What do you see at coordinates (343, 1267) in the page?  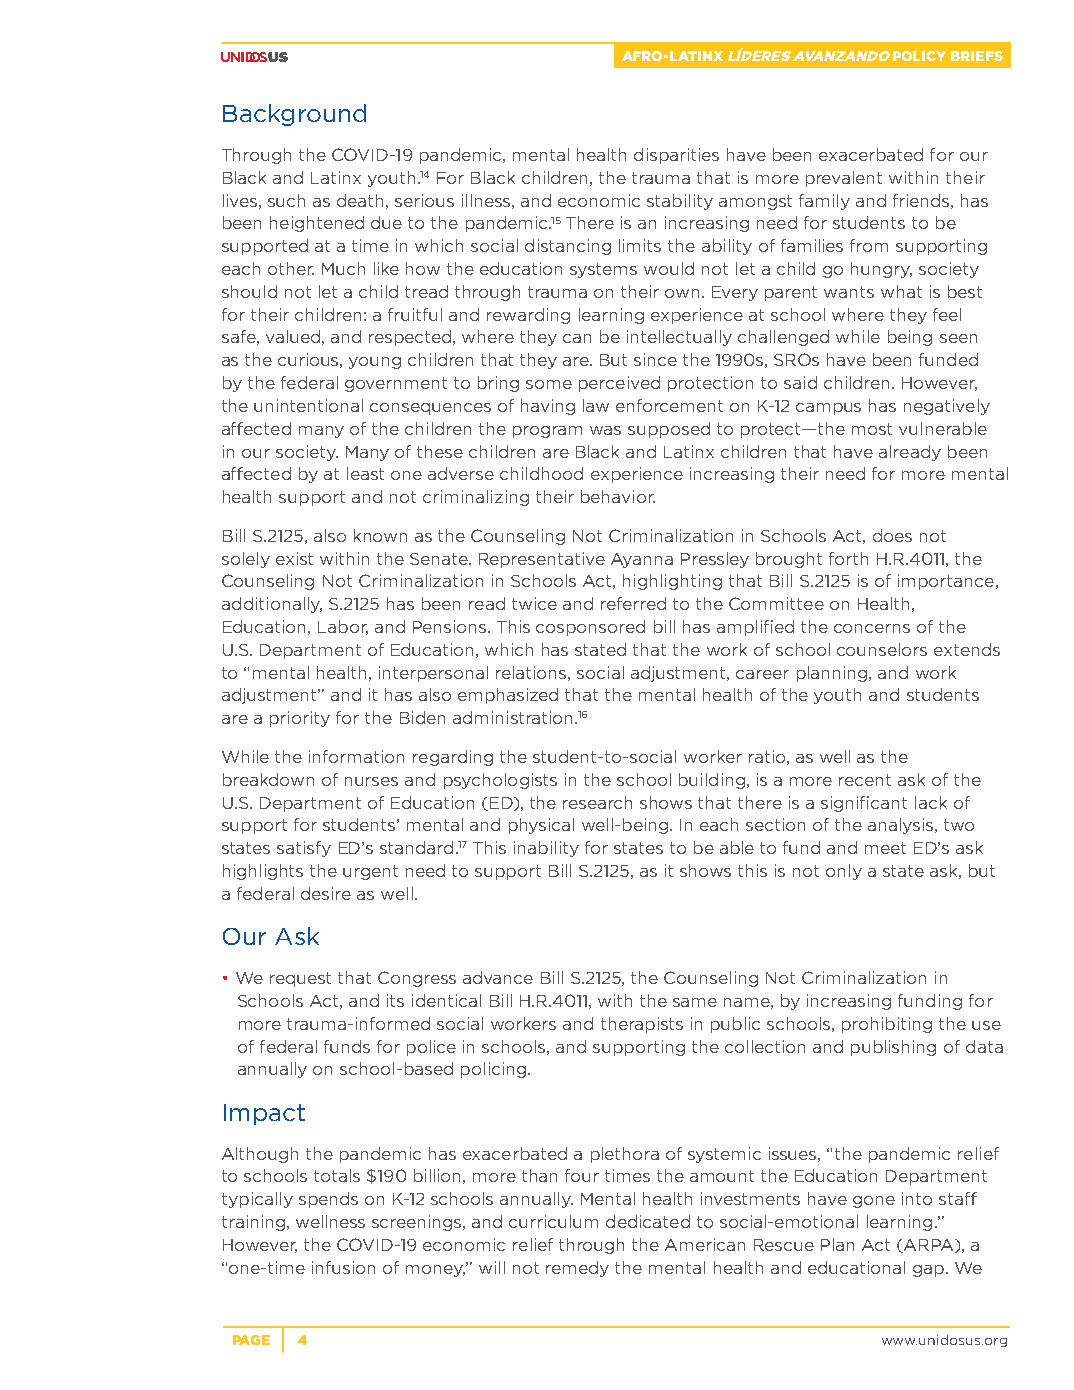 I see `infusion` at bounding box center [343, 1267].
